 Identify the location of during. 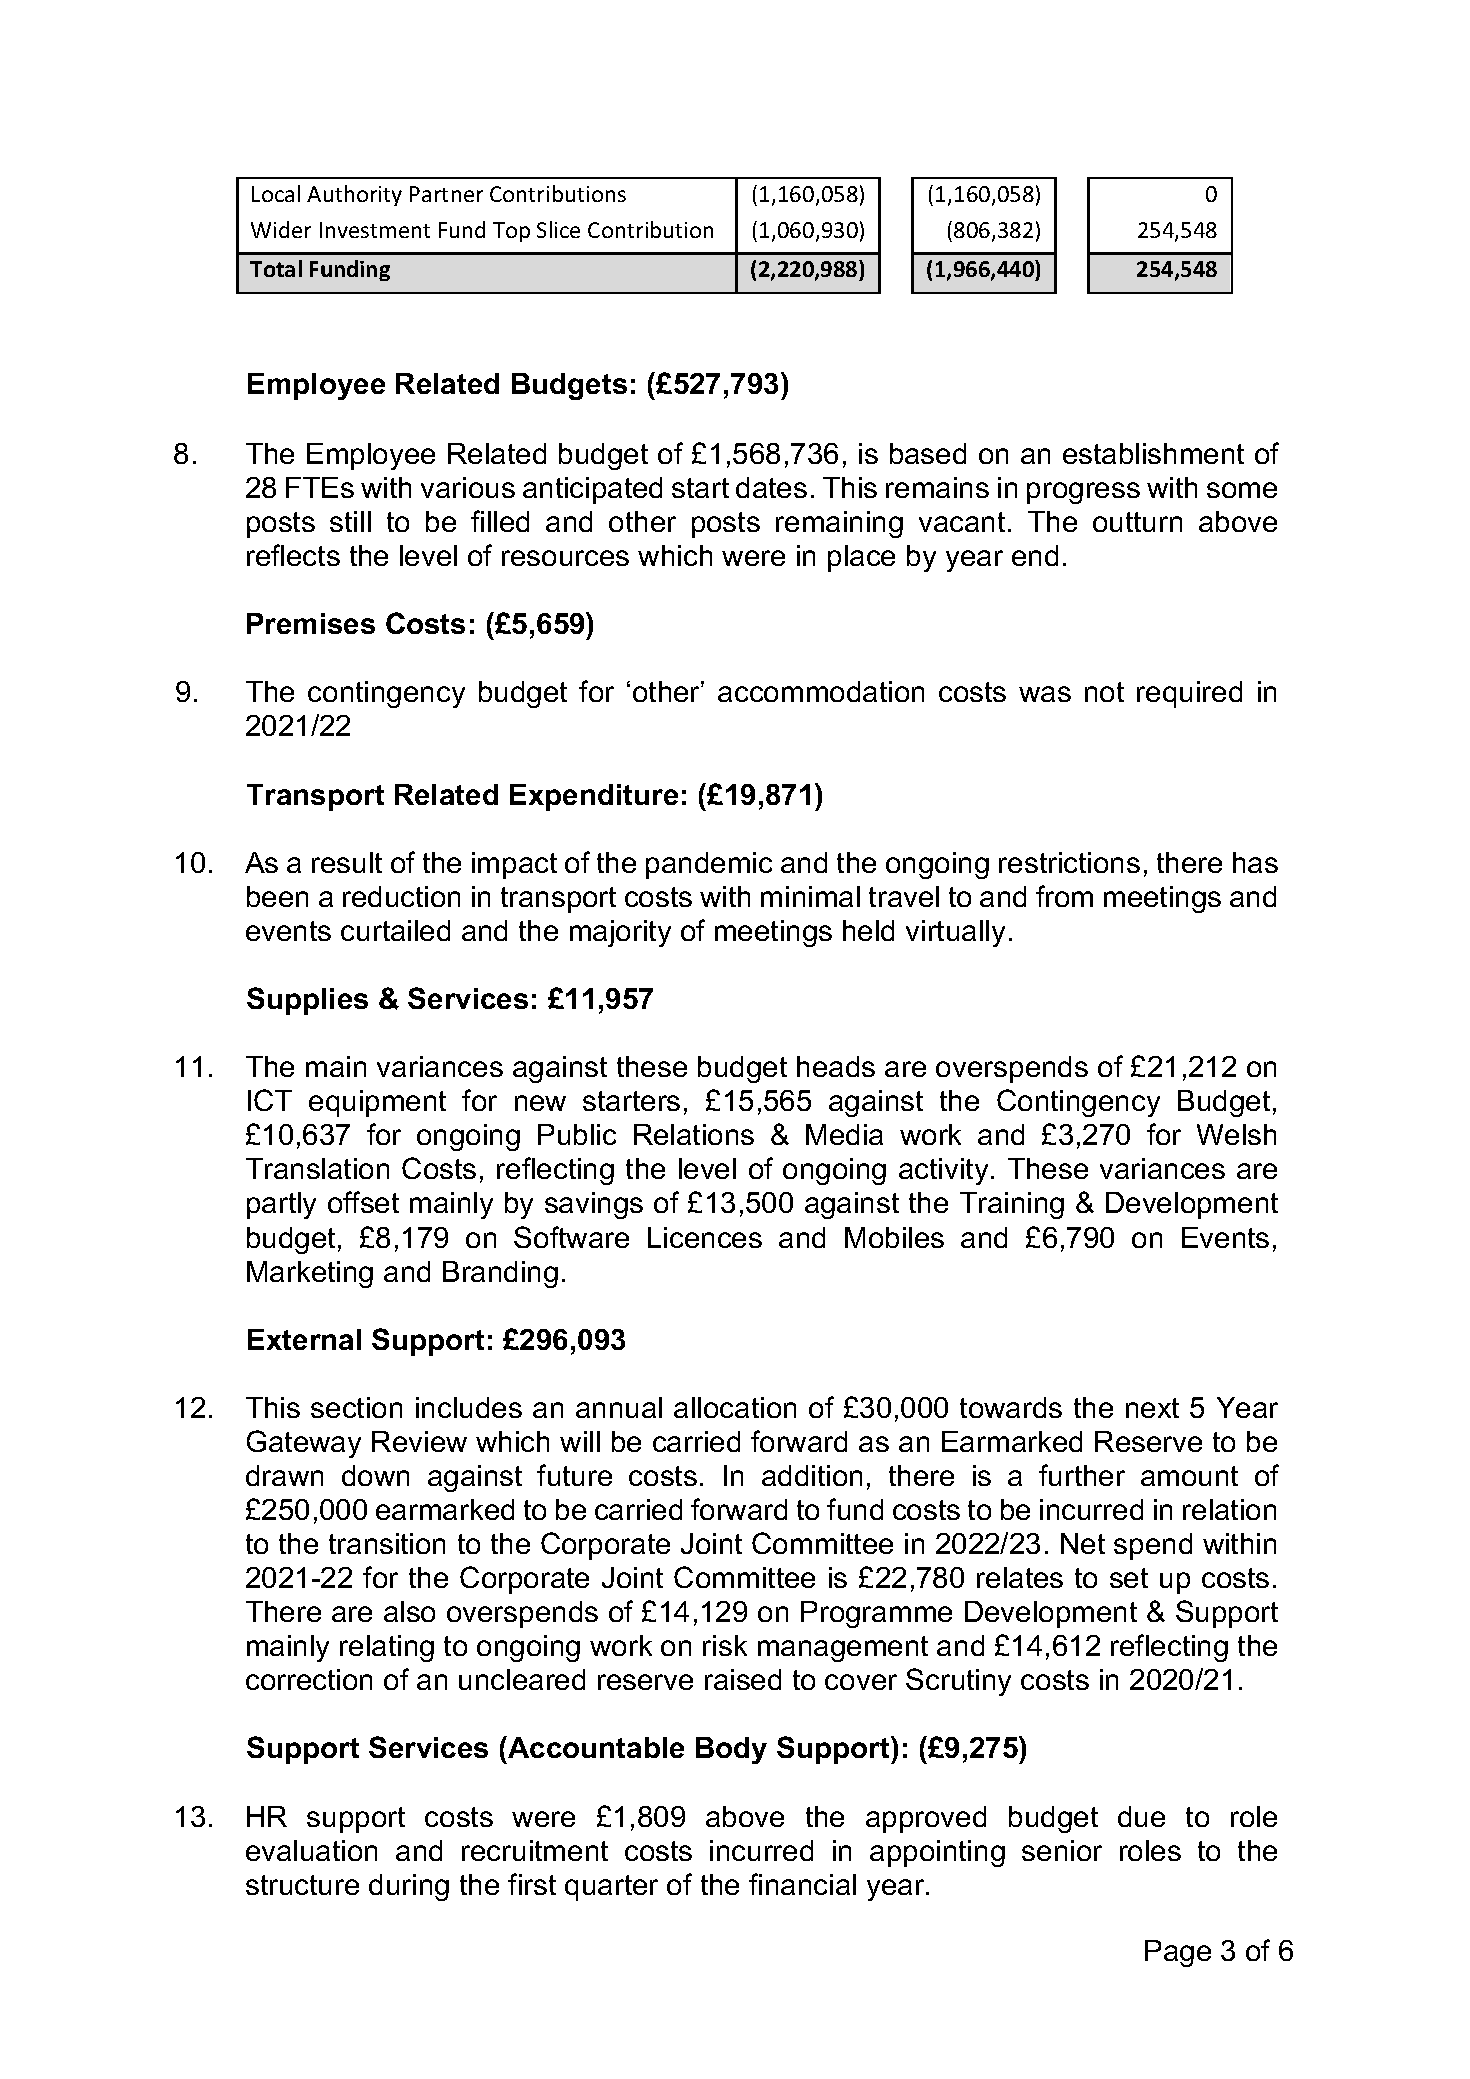
(409, 1887).
